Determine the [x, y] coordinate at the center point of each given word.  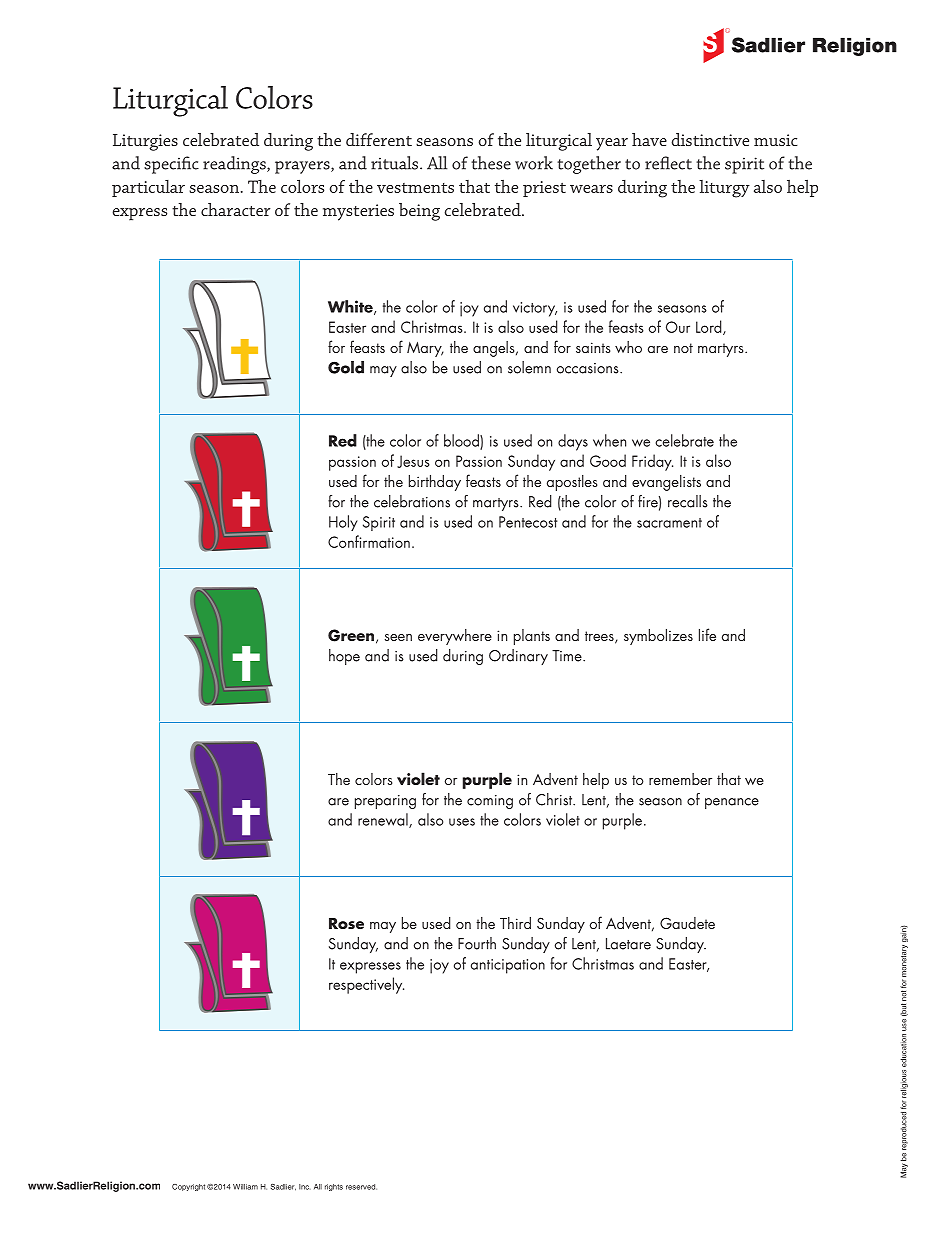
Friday [652, 462]
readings [235, 165]
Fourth [477, 943]
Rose [346, 923]
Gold [346, 367]
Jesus [413, 461]
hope [344, 657]
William [245, 1187]
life [707, 634]
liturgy [724, 189]
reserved [361, 1187]
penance [732, 803]
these [491, 163]
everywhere [455, 637]
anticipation [508, 966]
